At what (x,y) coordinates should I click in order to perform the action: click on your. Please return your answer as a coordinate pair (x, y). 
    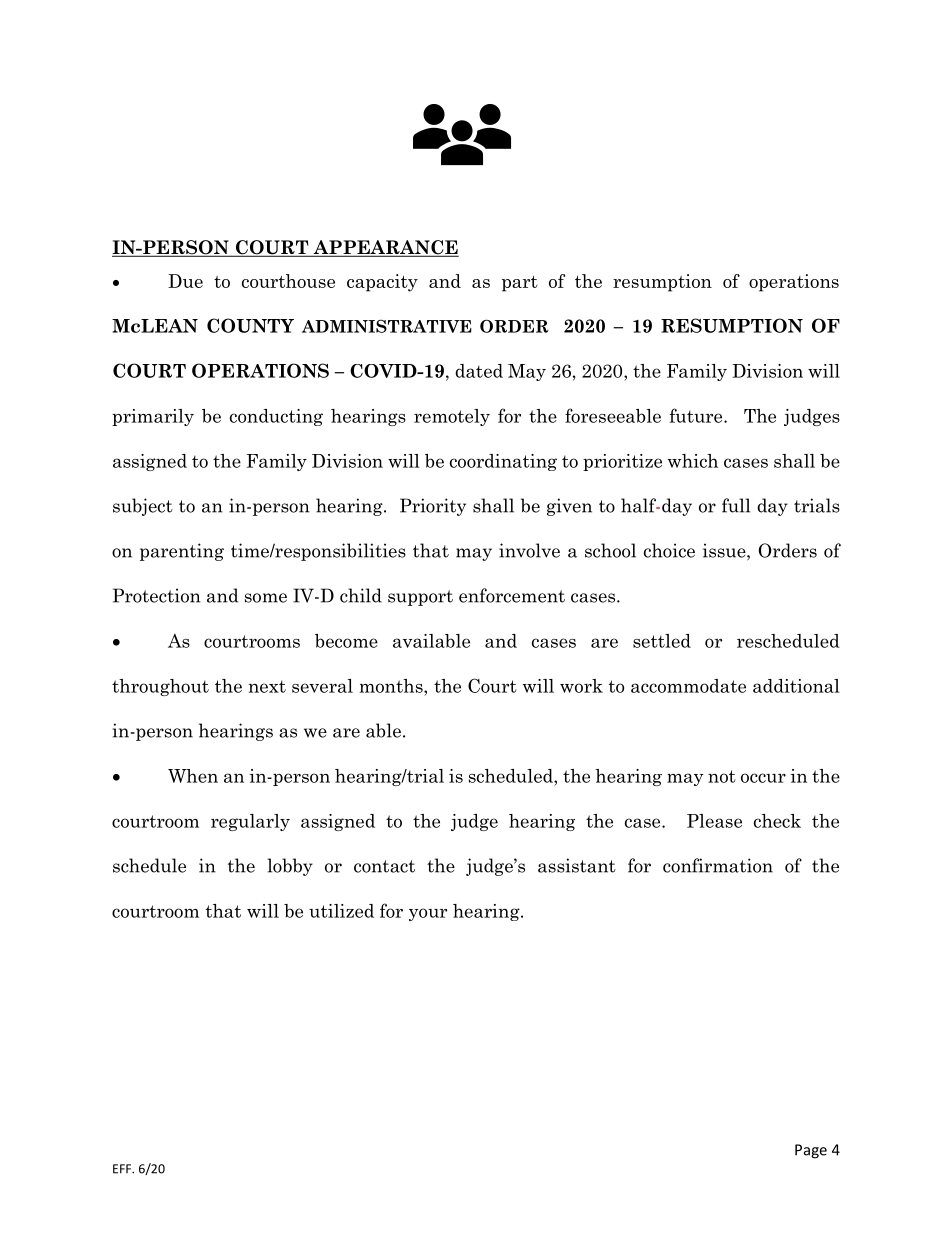
    Looking at the image, I should click on (428, 914).
